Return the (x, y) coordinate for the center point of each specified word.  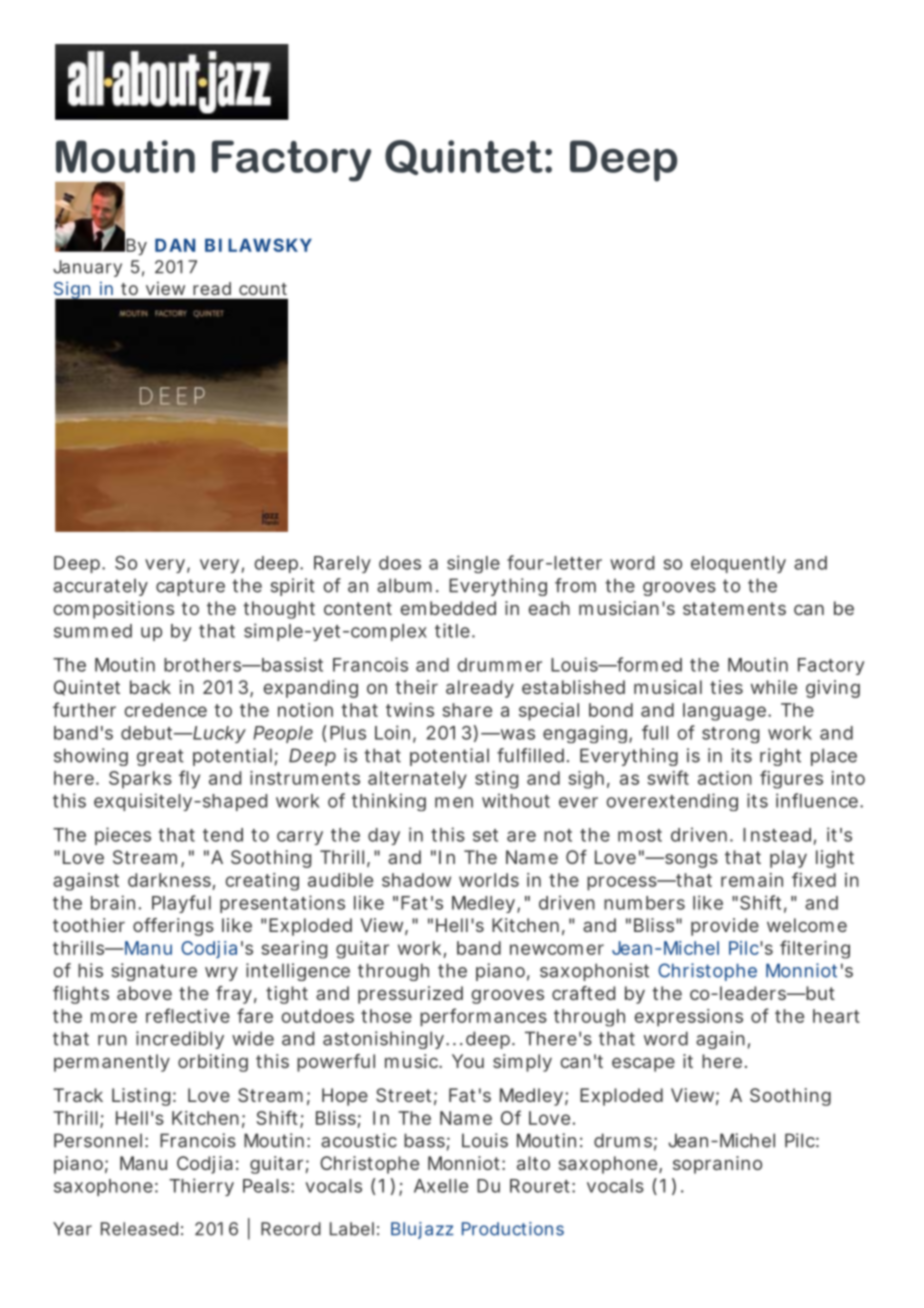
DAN (175, 245)
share (467, 710)
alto (533, 1163)
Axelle (441, 1186)
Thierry (201, 1187)
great (160, 757)
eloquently (738, 564)
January (87, 268)
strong (730, 735)
